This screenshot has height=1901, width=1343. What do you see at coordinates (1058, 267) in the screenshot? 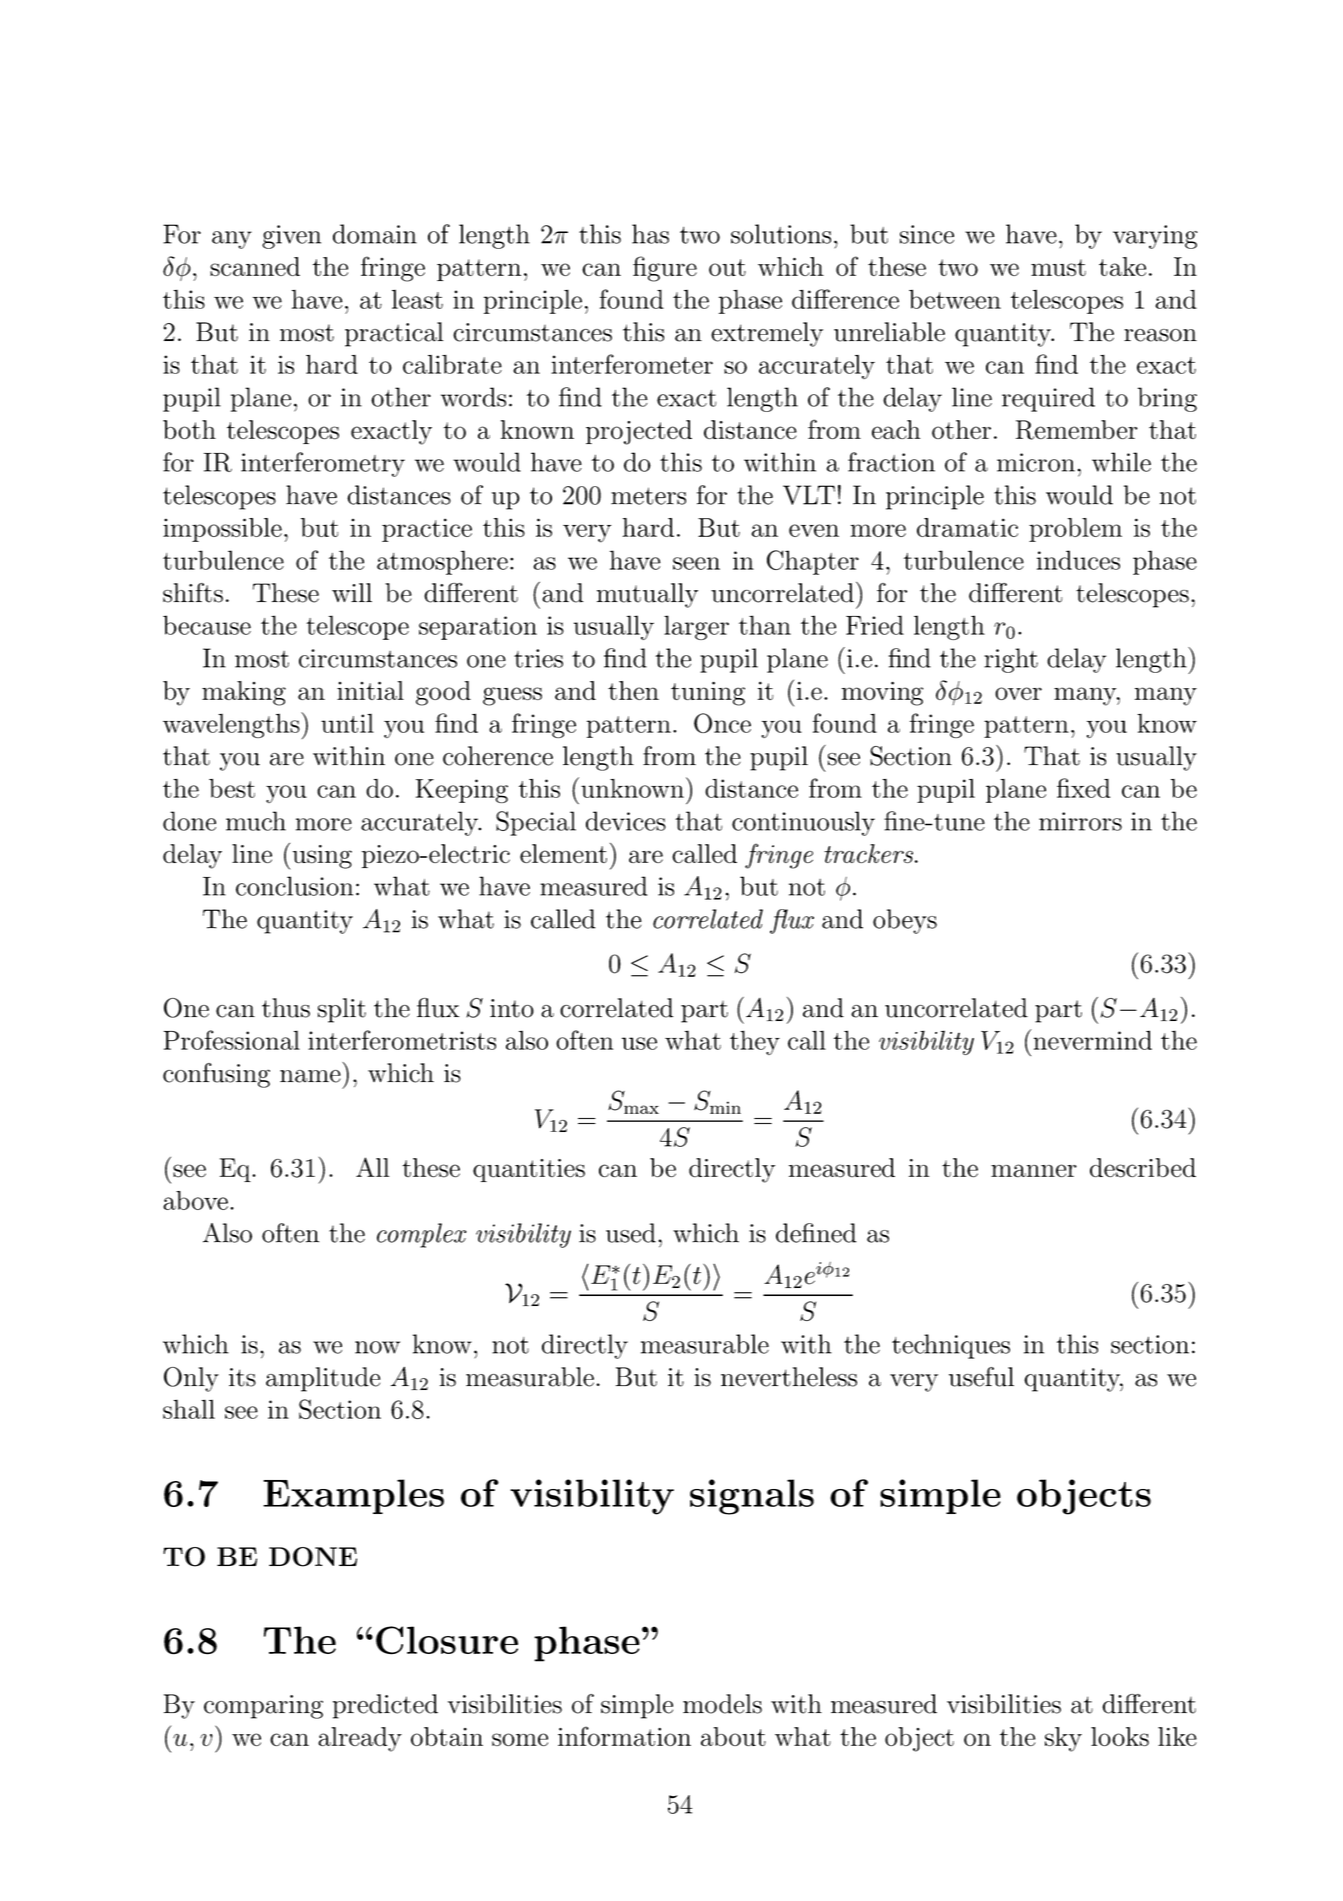
I see `must` at bounding box center [1058, 267].
